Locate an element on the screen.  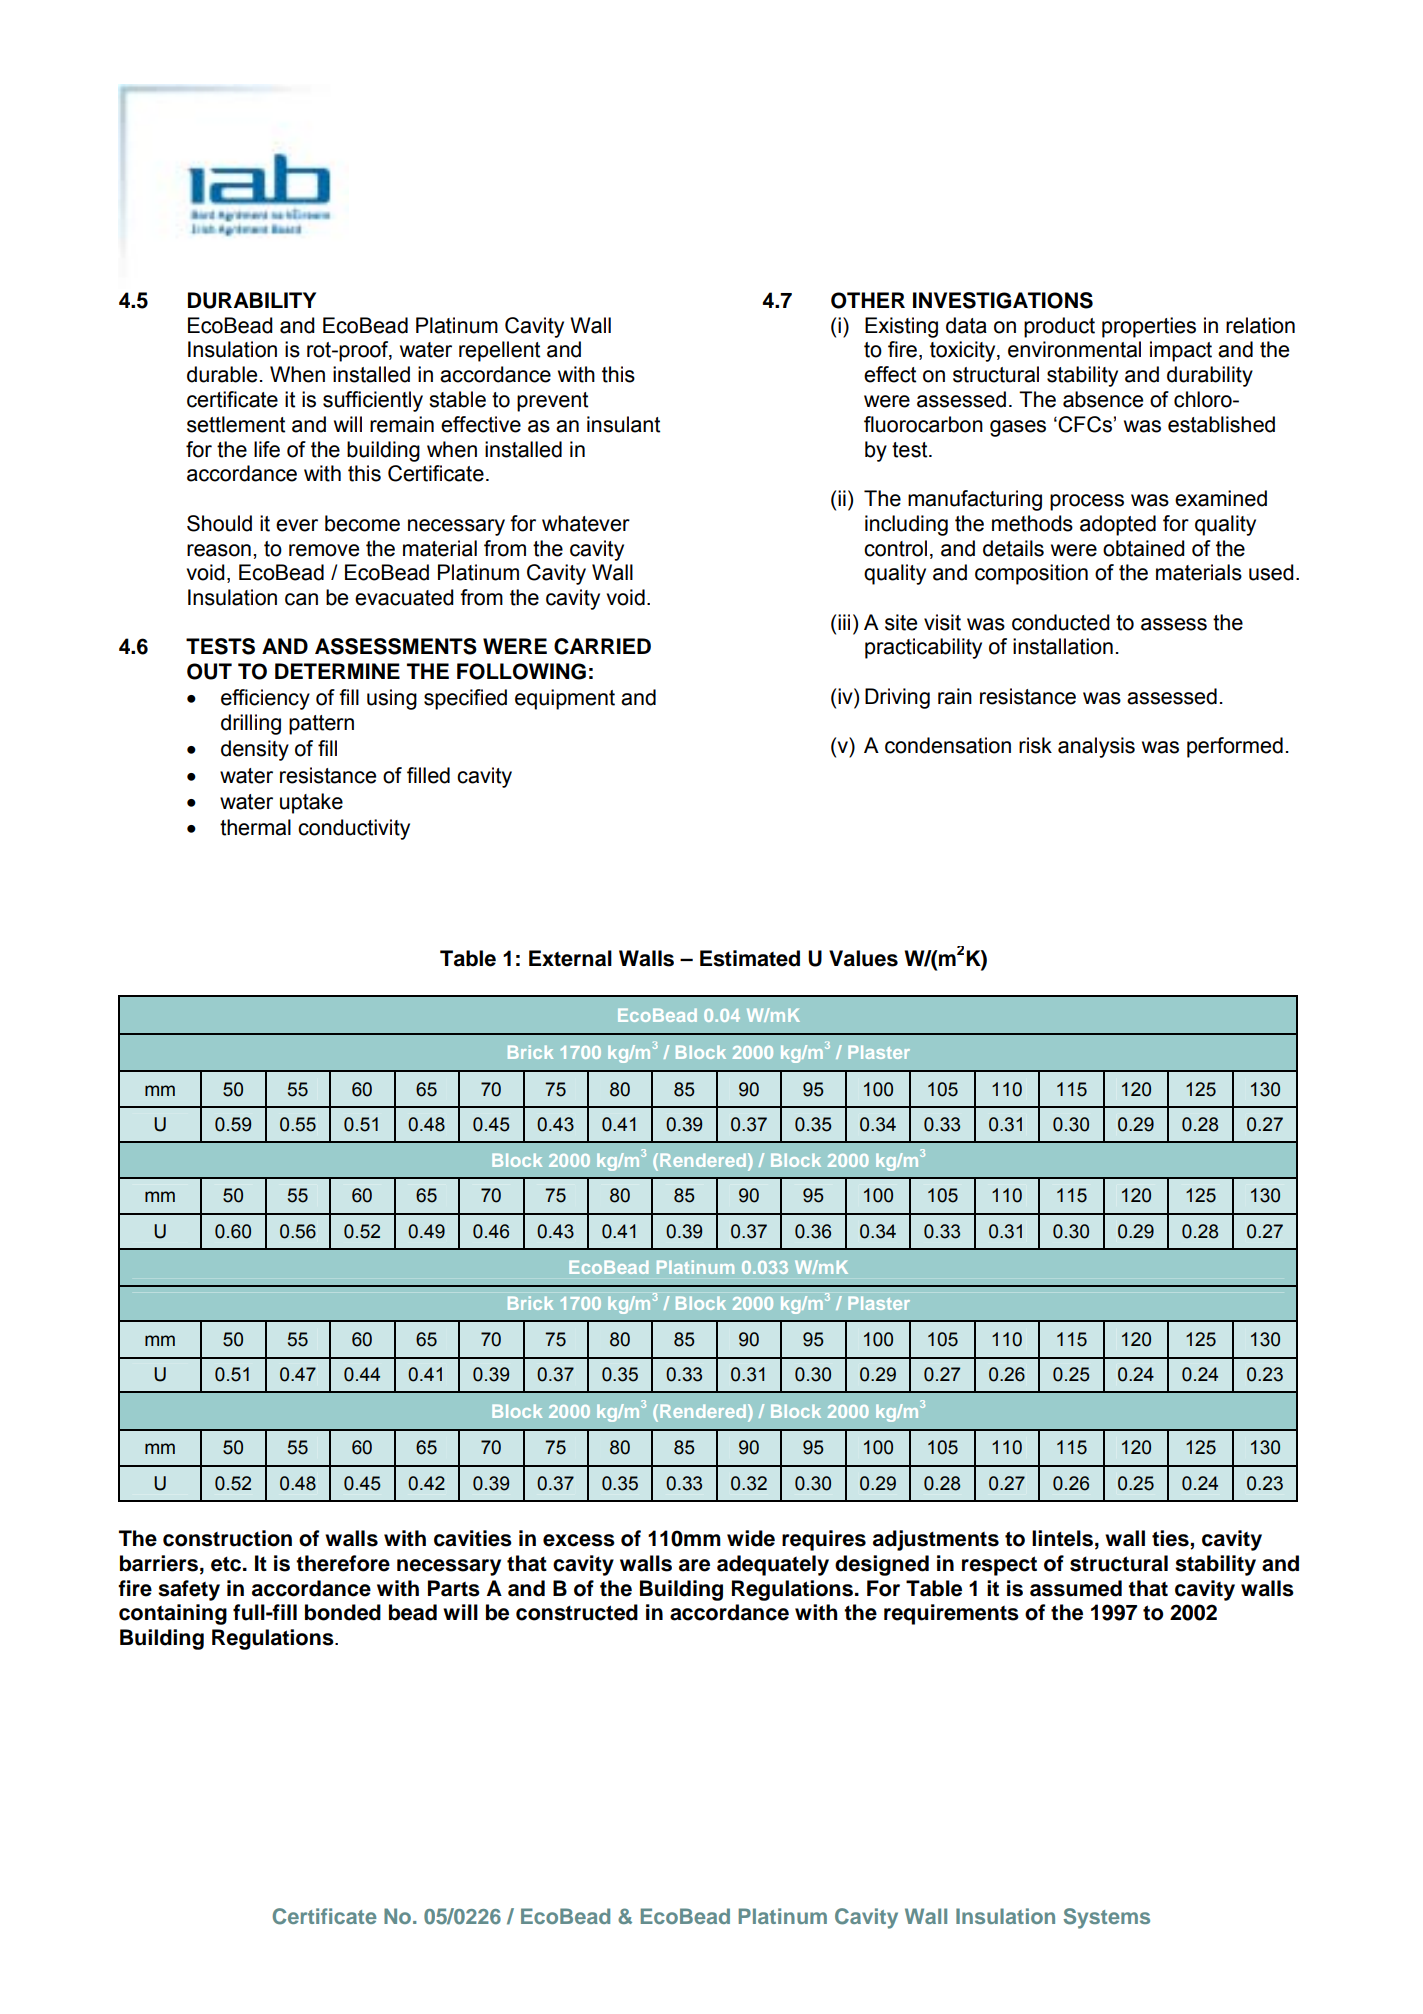
Estimated is located at coordinates (750, 958).
